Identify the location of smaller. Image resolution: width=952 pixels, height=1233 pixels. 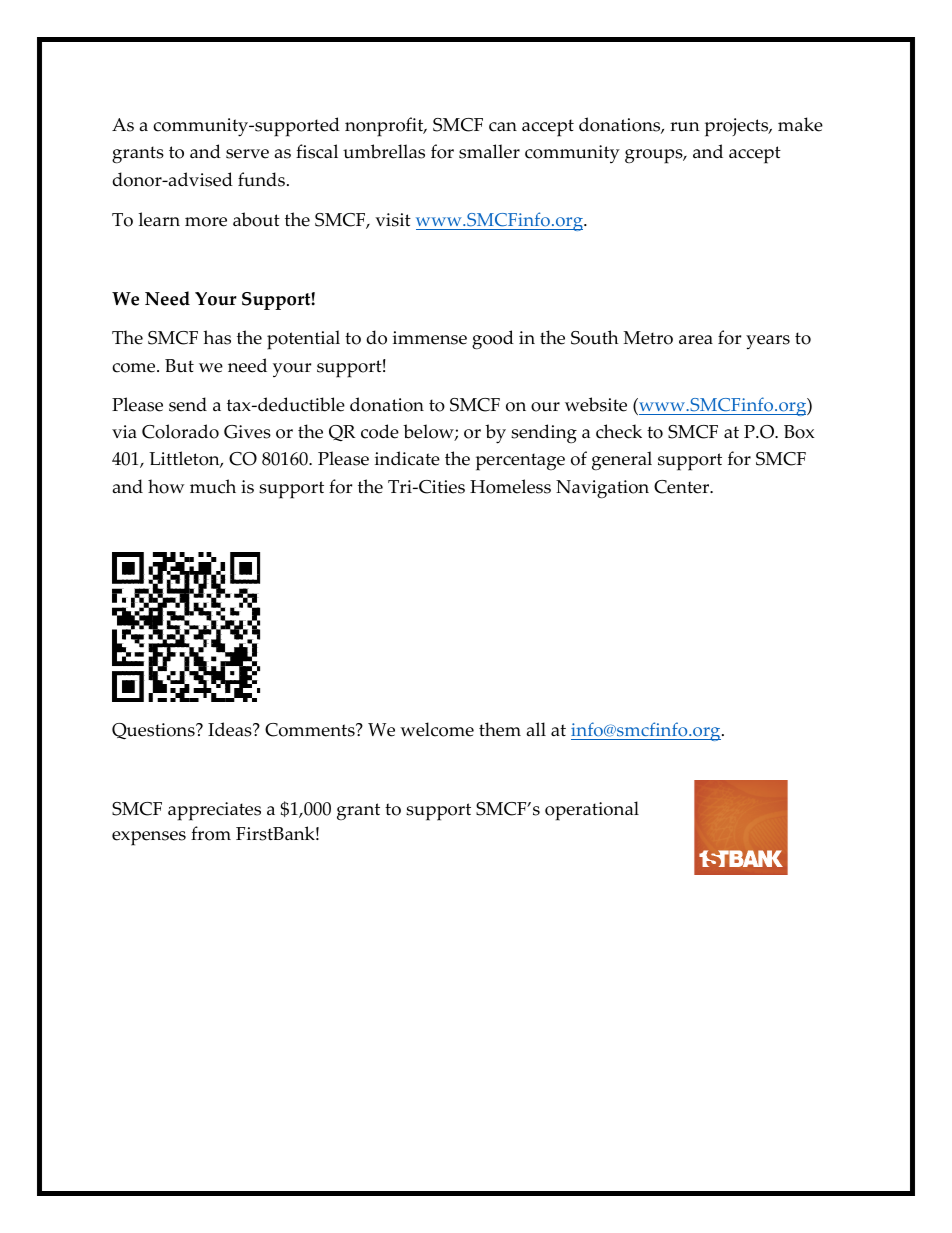
(489, 151).
